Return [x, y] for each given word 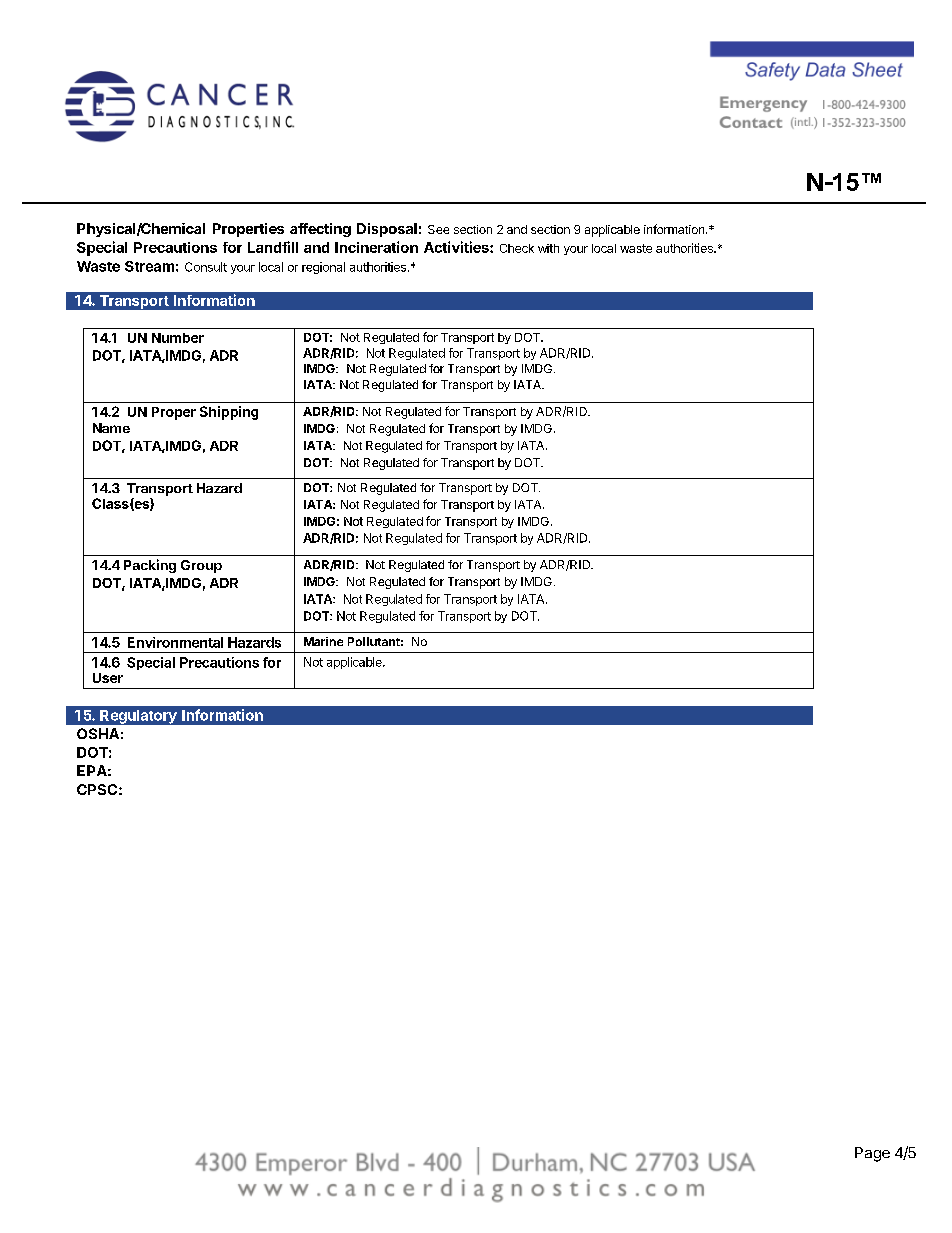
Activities [457, 247]
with [548, 248]
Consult [206, 267]
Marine [323, 641]
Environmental [175, 642]
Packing [150, 566]
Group [201, 566]
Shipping [229, 413]
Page [872, 1154]
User [108, 678]
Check [517, 248]
